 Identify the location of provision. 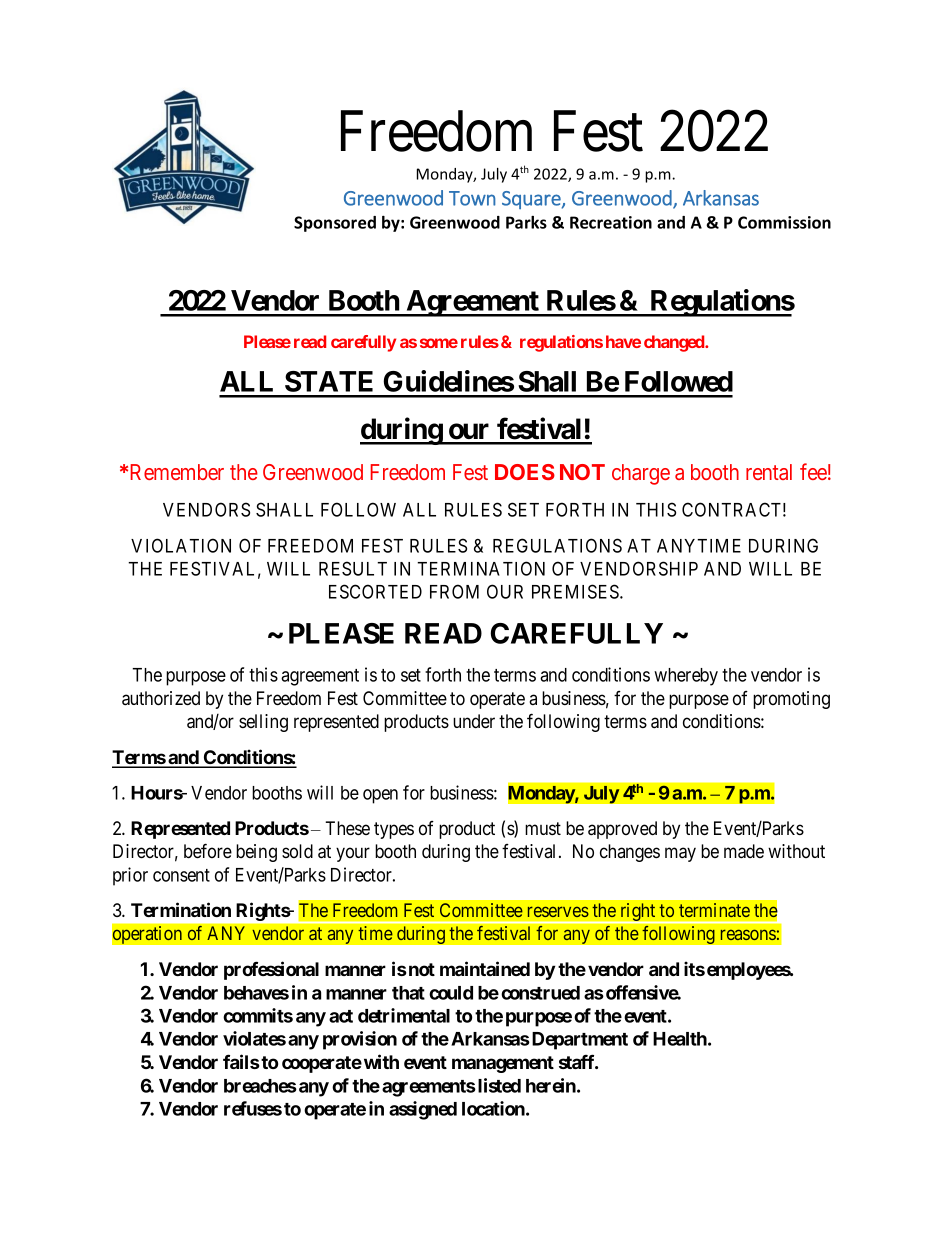
(360, 1040).
